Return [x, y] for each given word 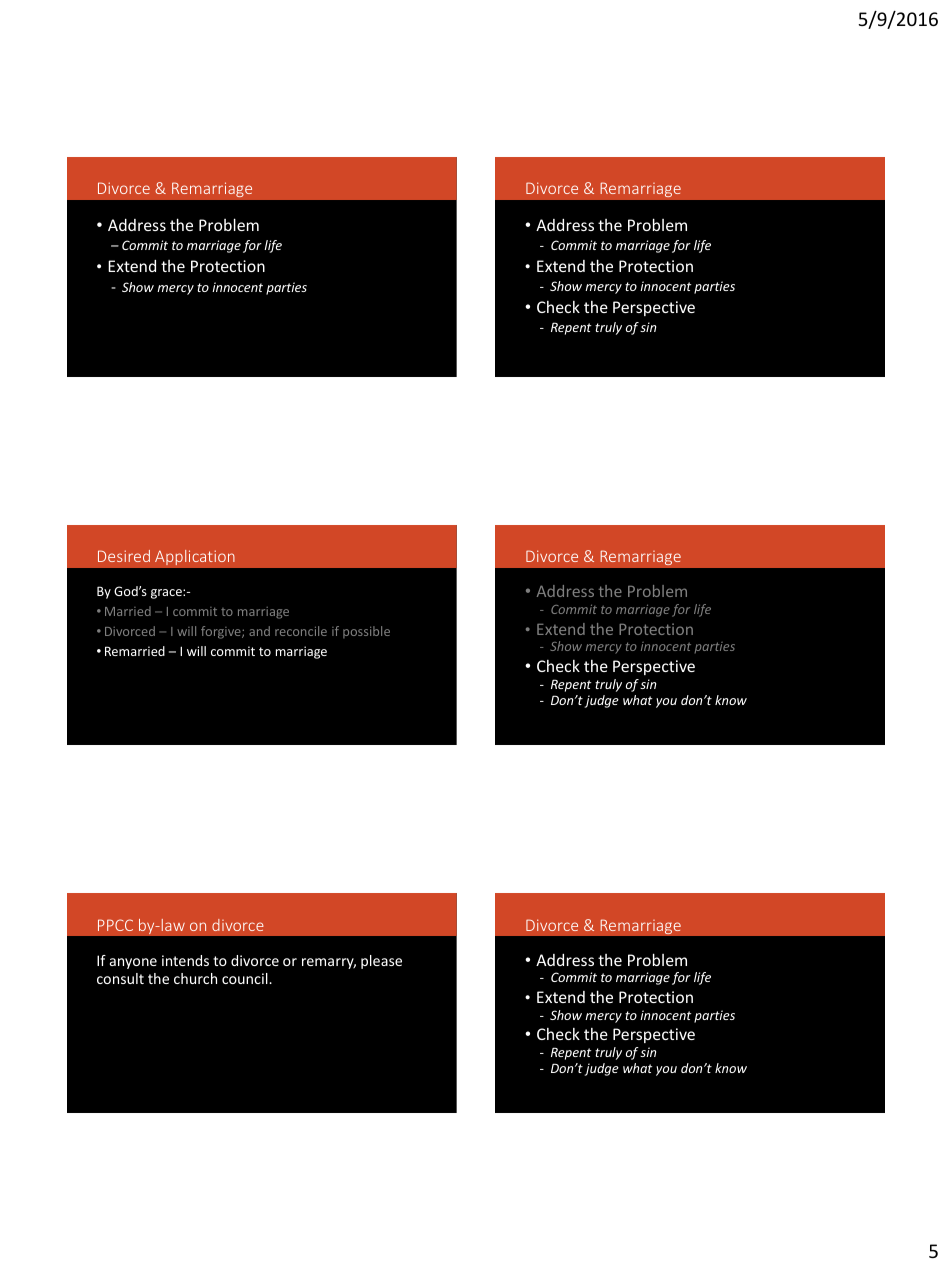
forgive [222, 632]
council [246, 978]
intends [185, 960]
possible [366, 632]
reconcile [301, 631]
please [381, 962]
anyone [133, 963]
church [195, 978]
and [259, 631]
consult [120, 978]
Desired [124, 556]
